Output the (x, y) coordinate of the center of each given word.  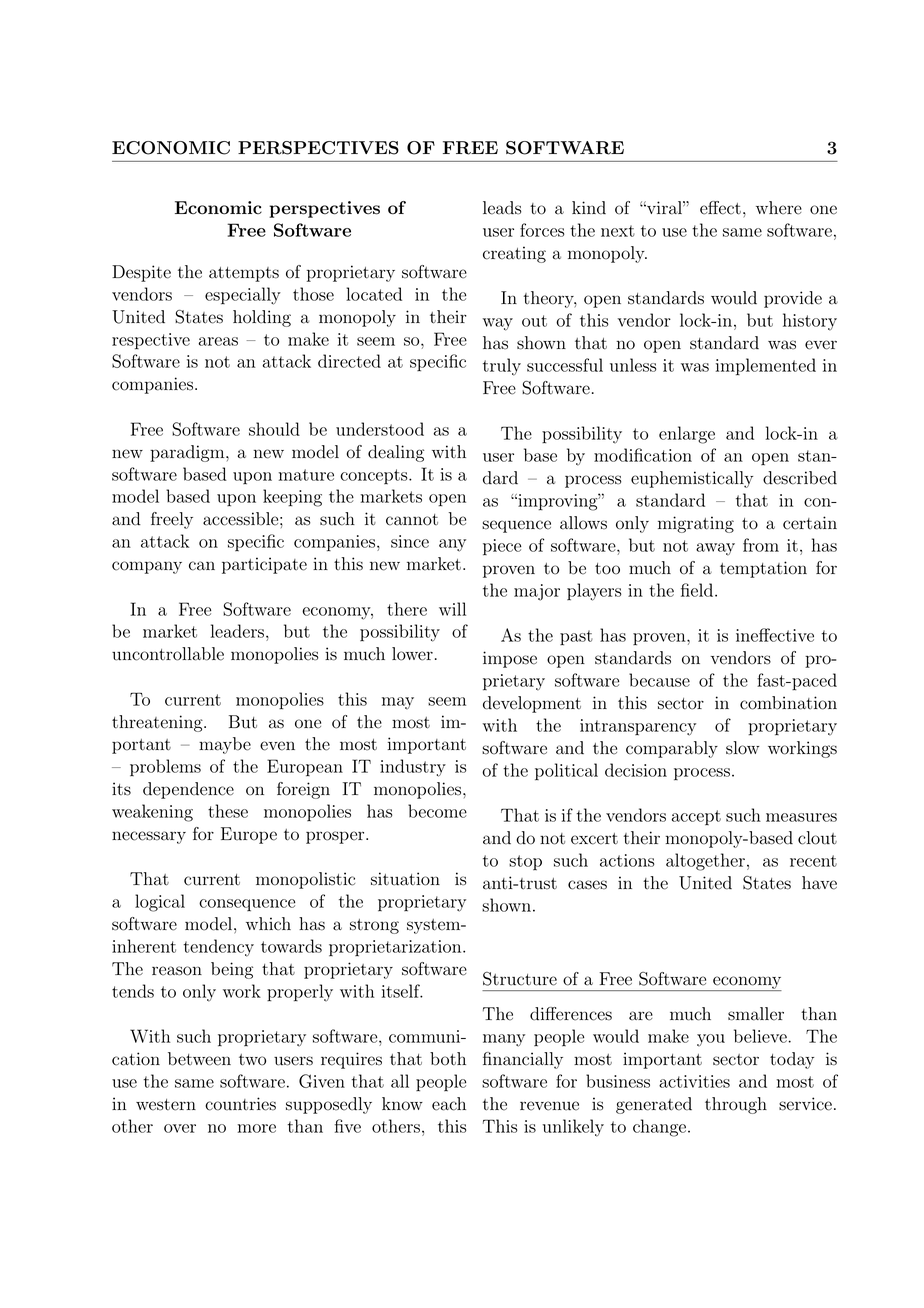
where (779, 208)
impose (510, 659)
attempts (244, 274)
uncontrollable (168, 654)
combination (788, 703)
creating (514, 254)
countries (240, 1104)
